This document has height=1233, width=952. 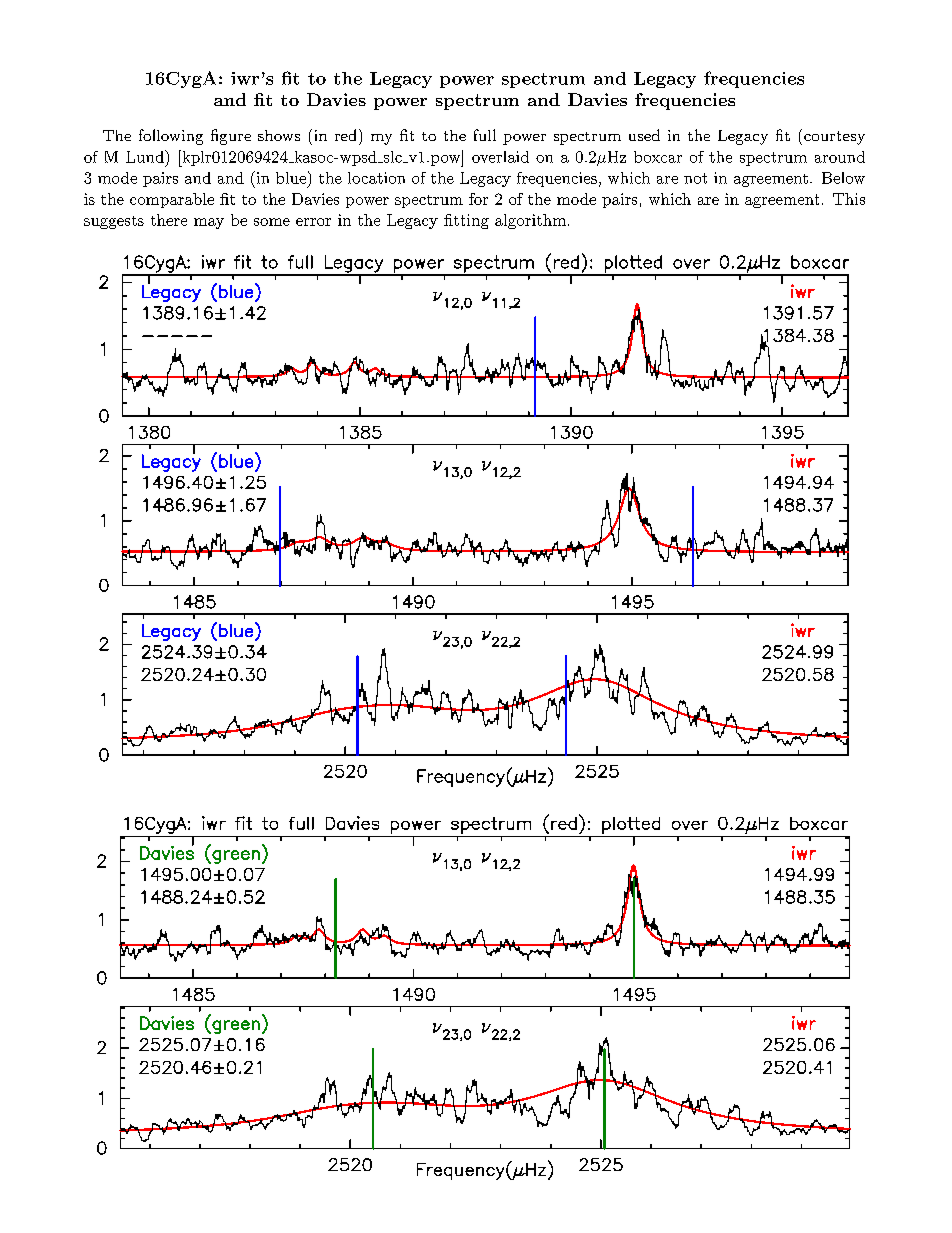 What do you see at coordinates (172, 200) in the document?
I see `comparable` at bounding box center [172, 200].
